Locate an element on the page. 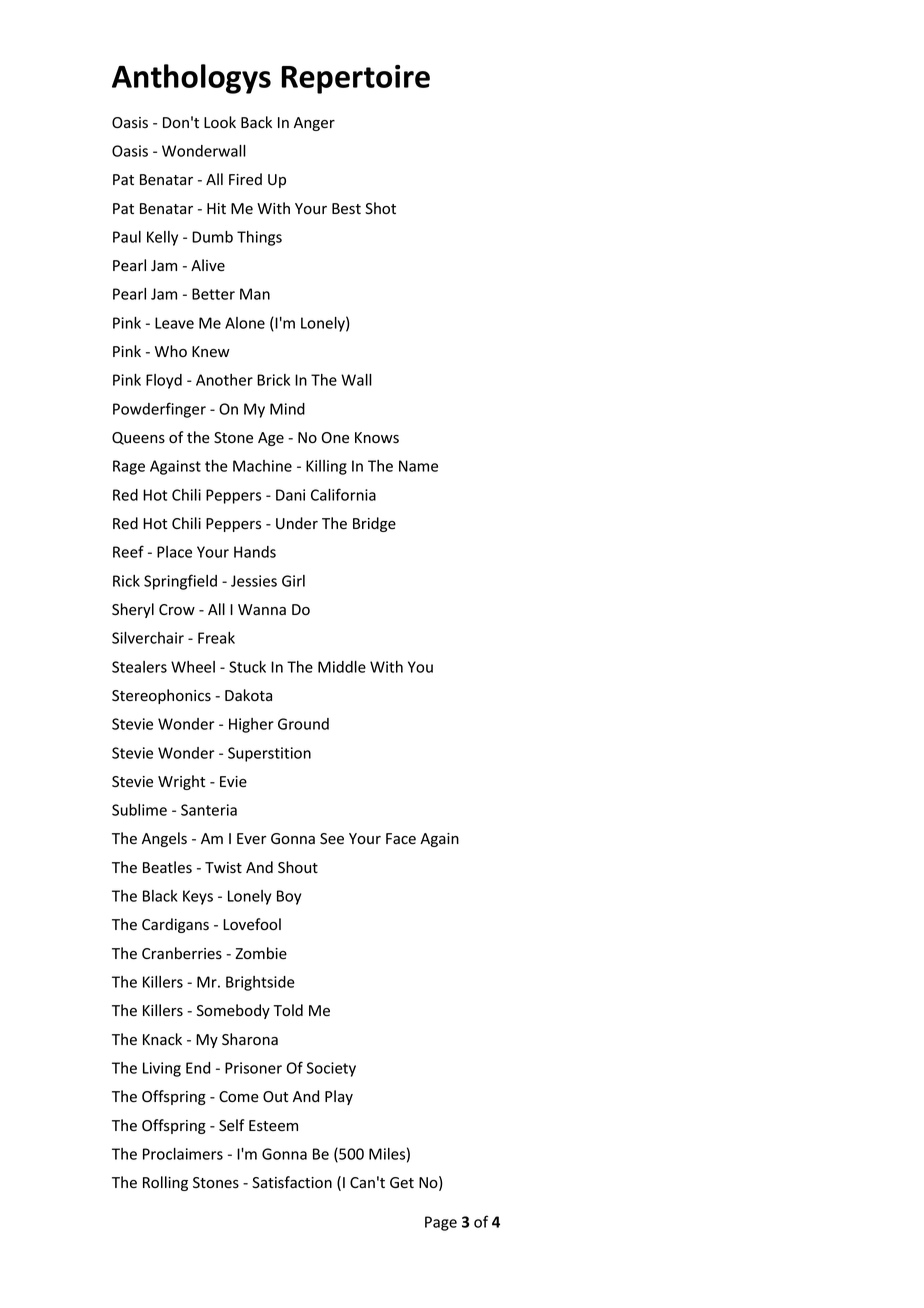 Image resolution: width=924 pixels, height=1308 pixels. Knows is located at coordinates (377, 438).
